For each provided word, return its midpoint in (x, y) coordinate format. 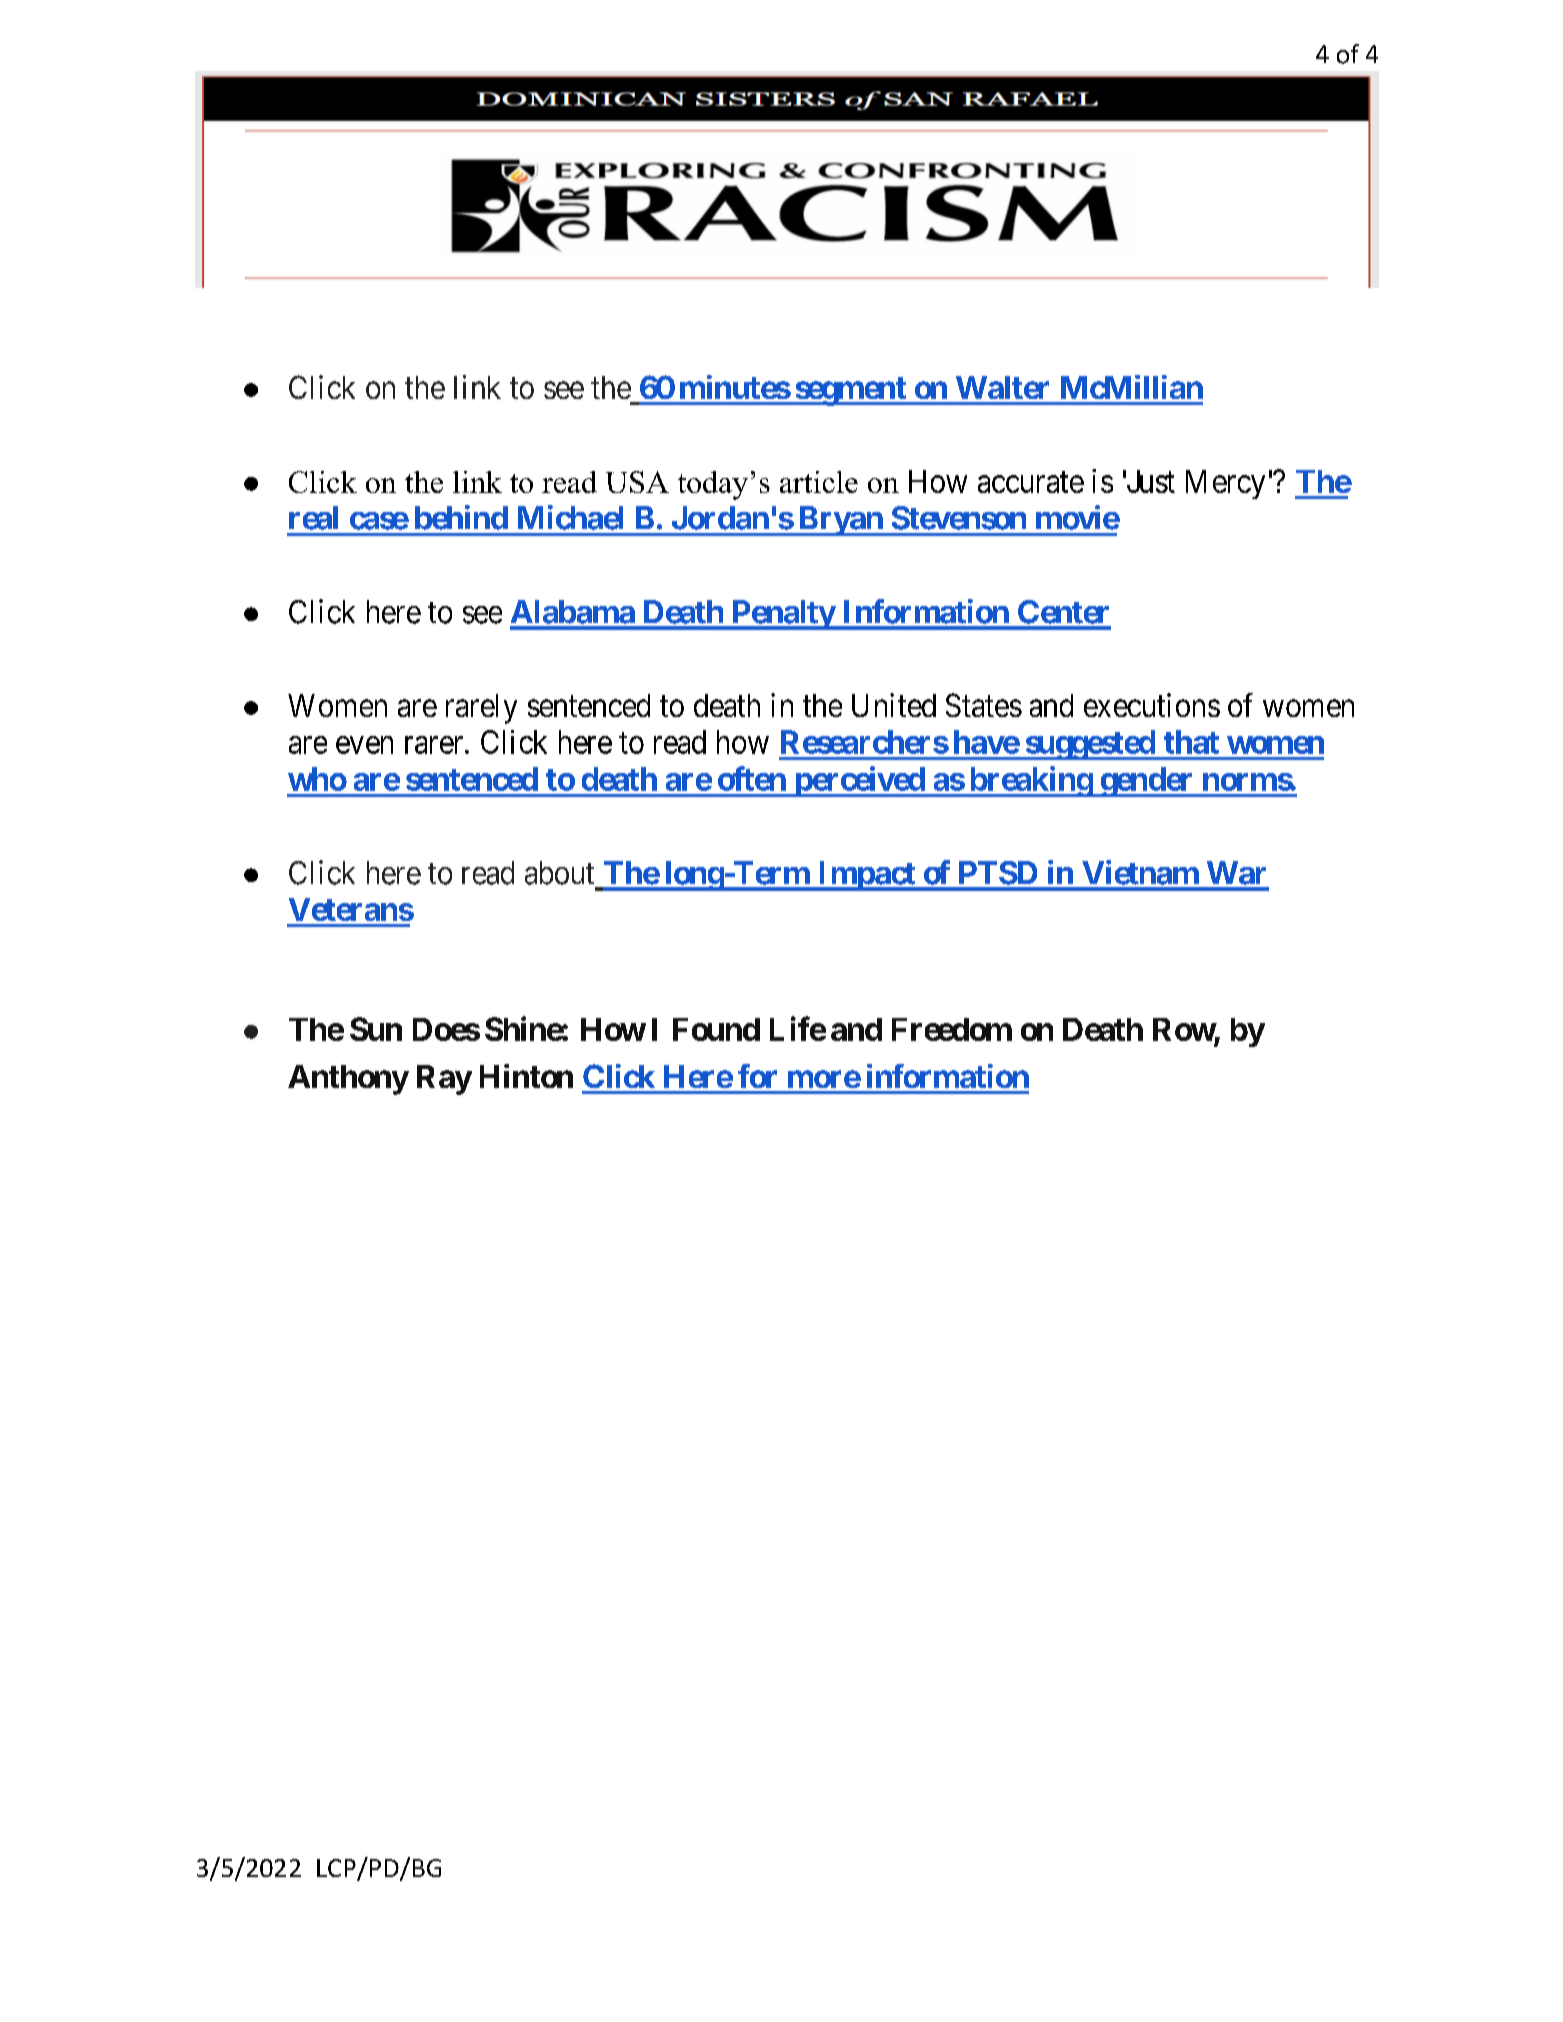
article (819, 482)
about (559, 873)
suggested (1090, 745)
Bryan (840, 521)
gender (1147, 782)
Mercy (1225, 484)
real (313, 518)
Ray (444, 1080)
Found (716, 1029)
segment (850, 391)
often (752, 778)
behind (461, 517)
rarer (435, 745)
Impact (866, 876)
